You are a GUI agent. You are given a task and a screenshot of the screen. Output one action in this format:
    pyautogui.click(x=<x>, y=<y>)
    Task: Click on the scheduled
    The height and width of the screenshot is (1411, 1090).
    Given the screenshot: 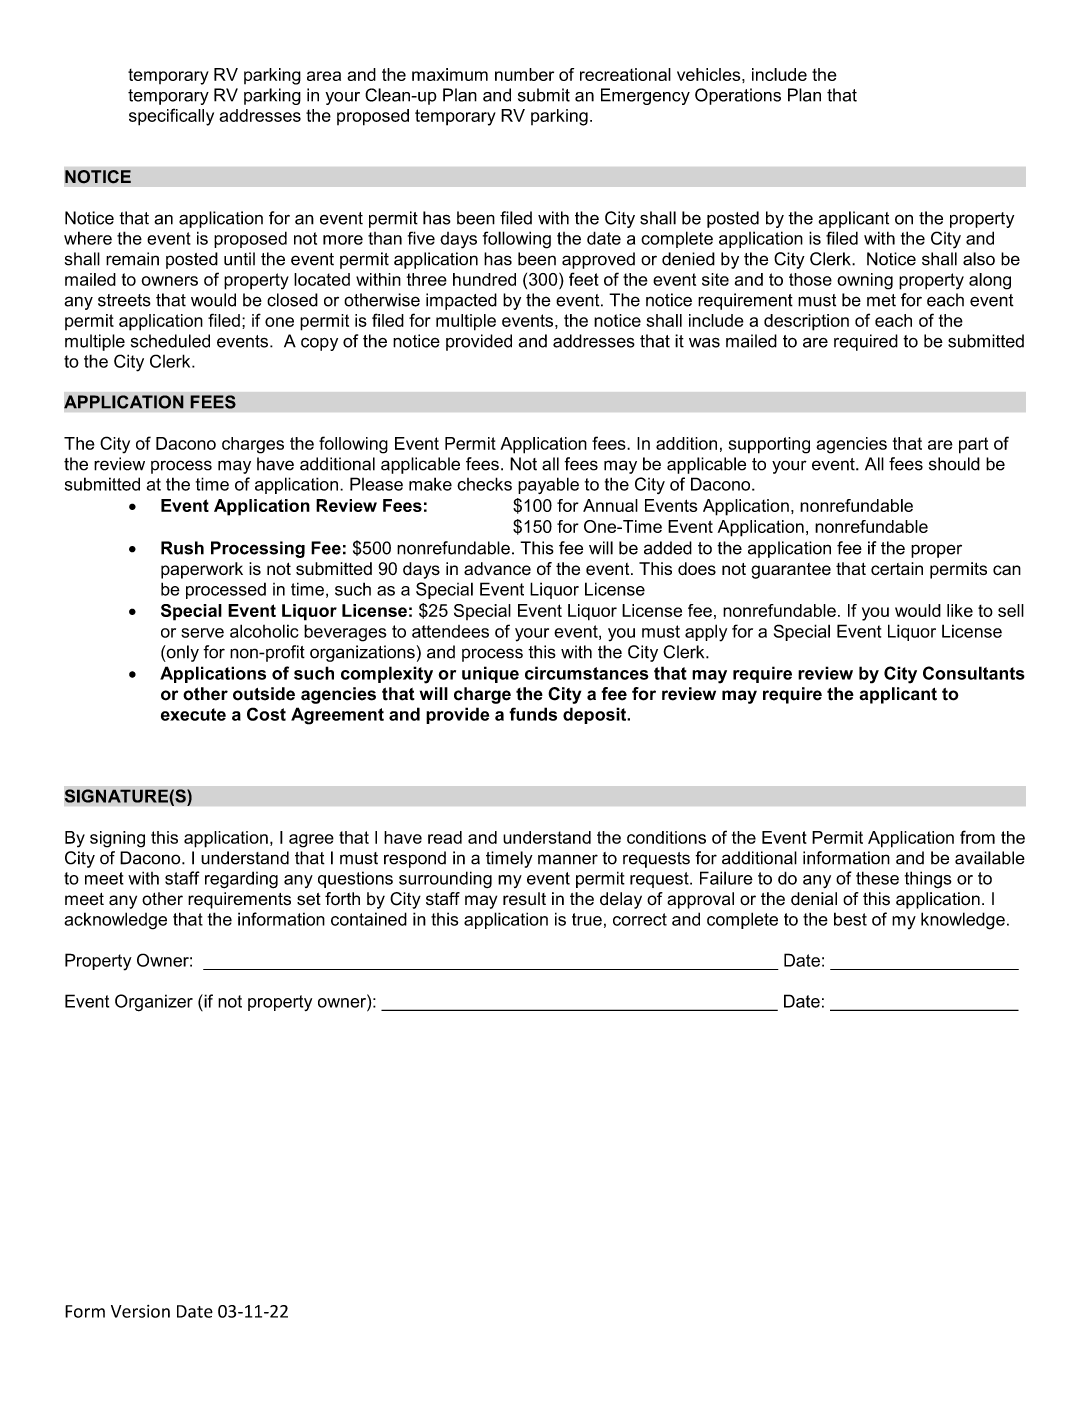 What is the action you would take?
    pyautogui.click(x=170, y=341)
